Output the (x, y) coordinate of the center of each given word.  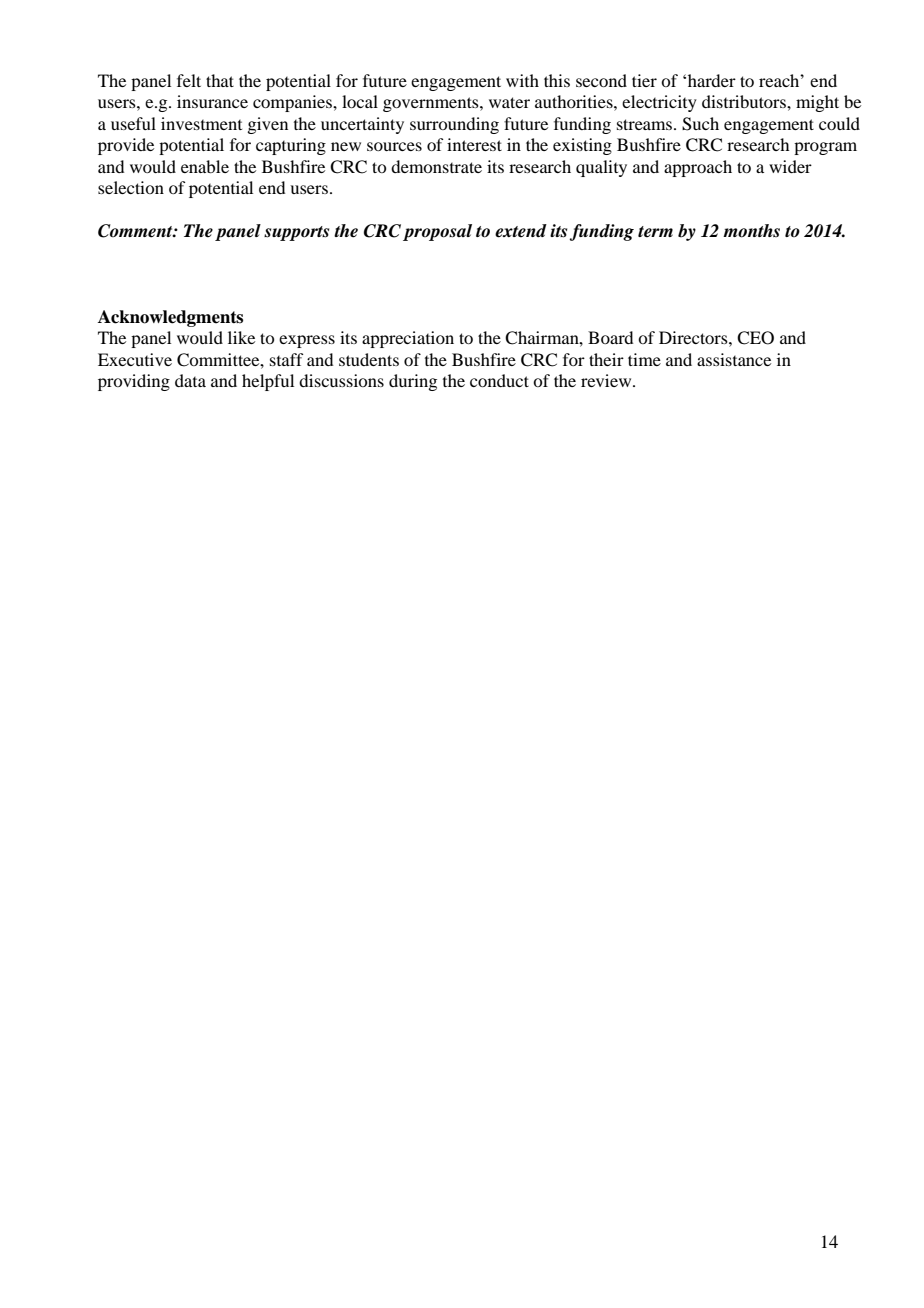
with (522, 80)
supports (296, 233)
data (190, 380)
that (220, 80)
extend (521, 231)
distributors (745, 101)
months (751, 231)
